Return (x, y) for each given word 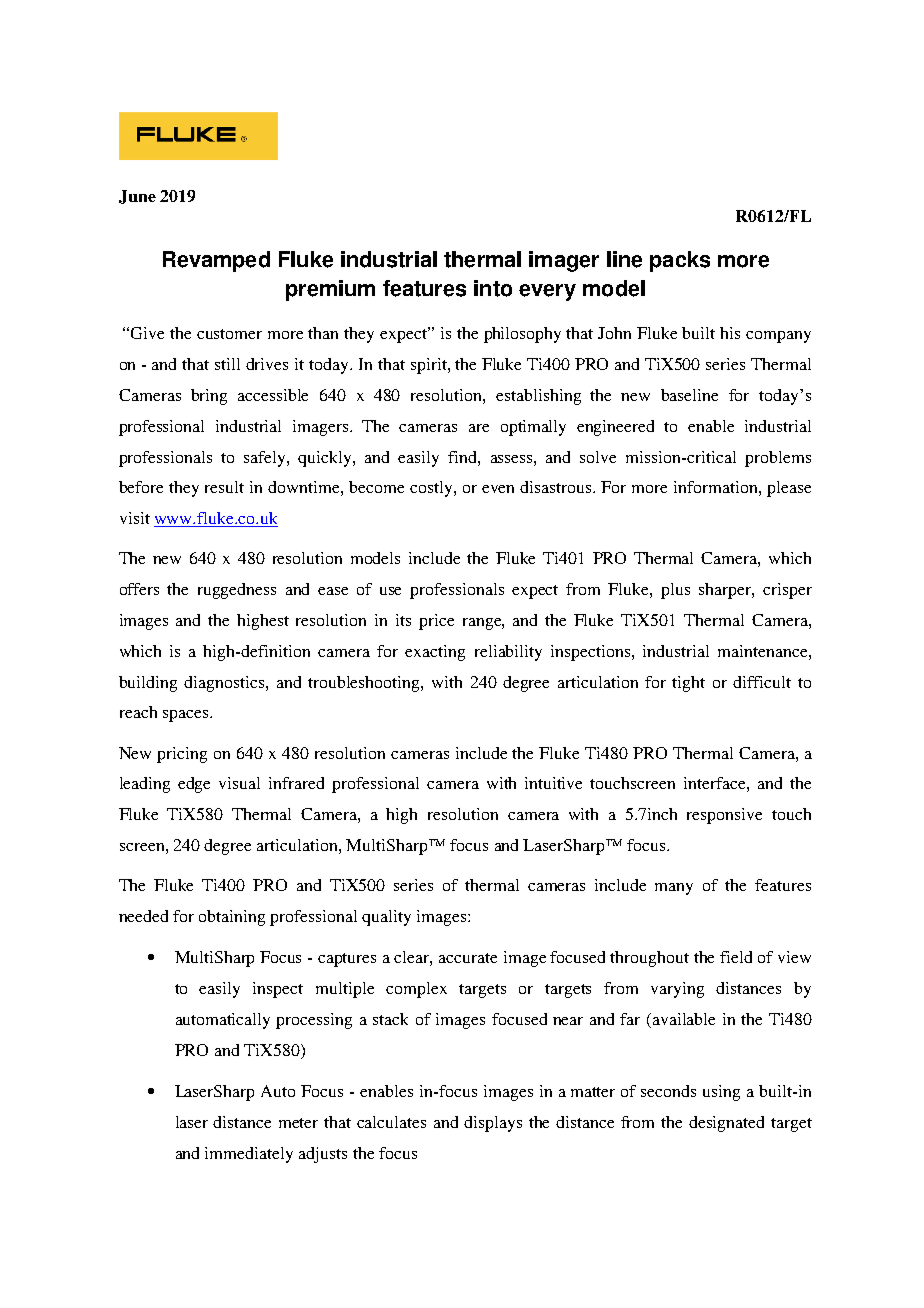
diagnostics (225, 684)
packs (680, 261)
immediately (249, 1155)
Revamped (216, 261)
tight (688, 684)
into (493, 288)
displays (493, 1124)
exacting (435, 653)
